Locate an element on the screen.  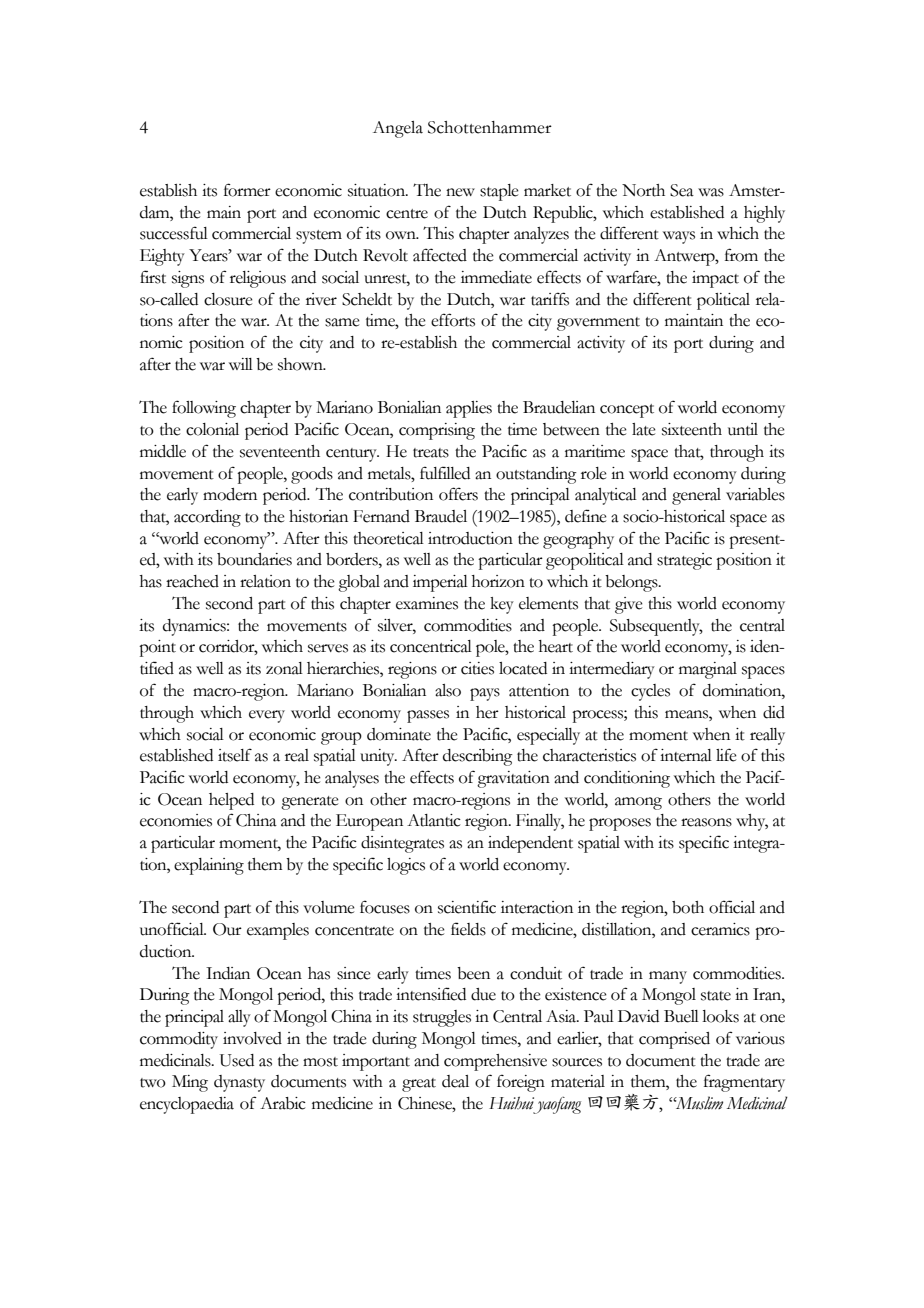
new is located at coordinates (460, 192).
